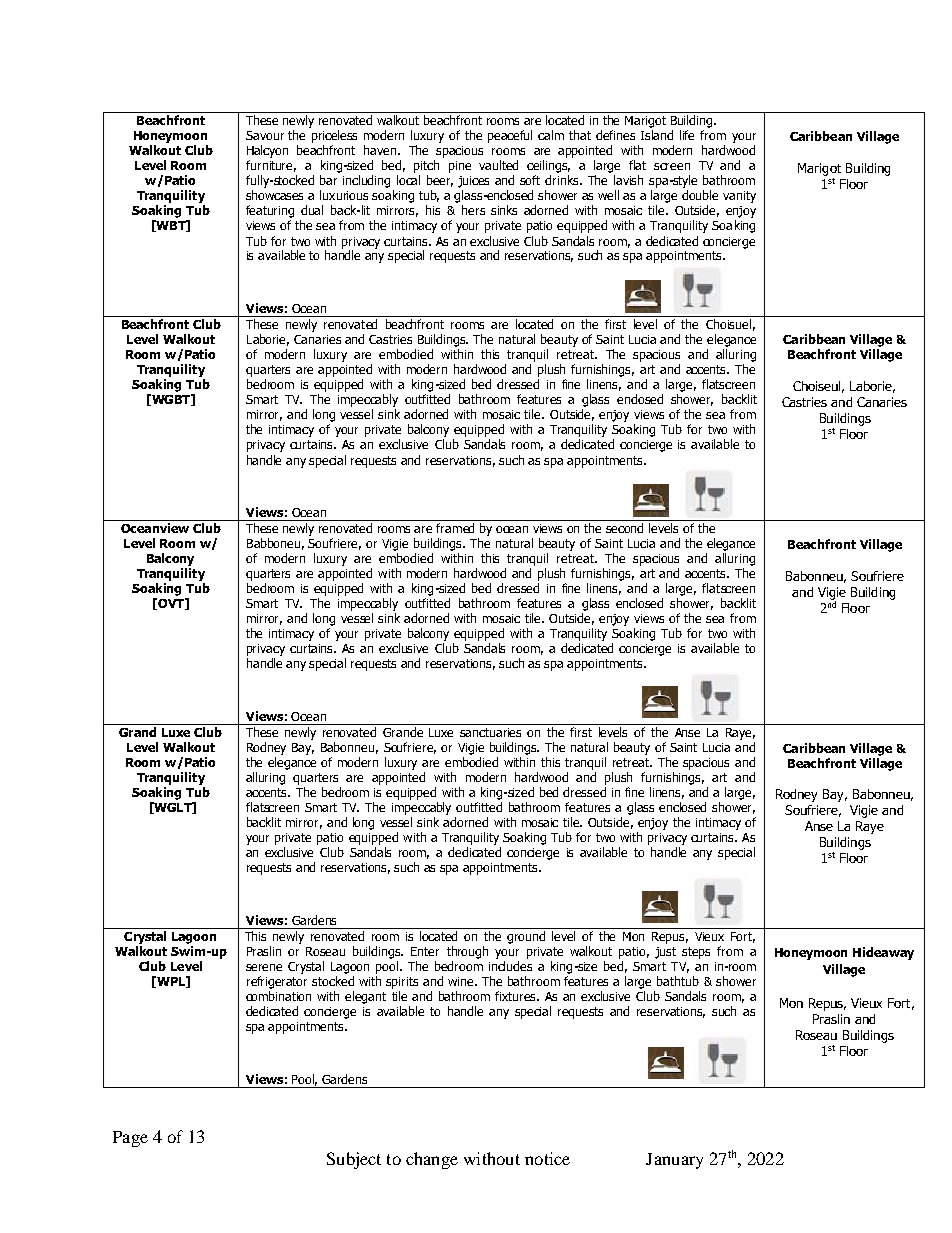  Describe the element at coordinates (264, 967) in the screenshot. I see `serene` at that location.
